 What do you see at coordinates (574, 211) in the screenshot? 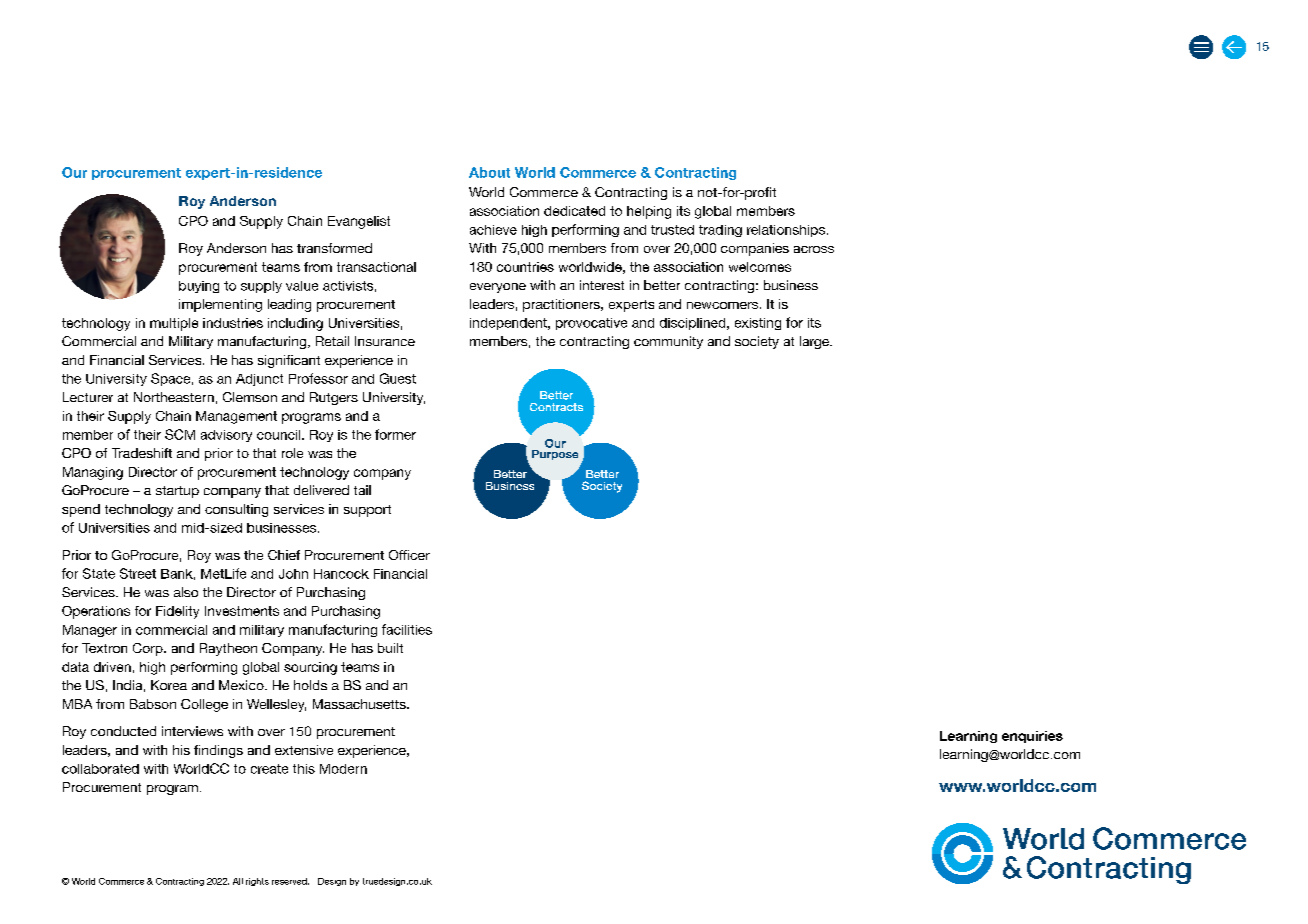
I see `dedicated` at bounding box center [574, 211].
